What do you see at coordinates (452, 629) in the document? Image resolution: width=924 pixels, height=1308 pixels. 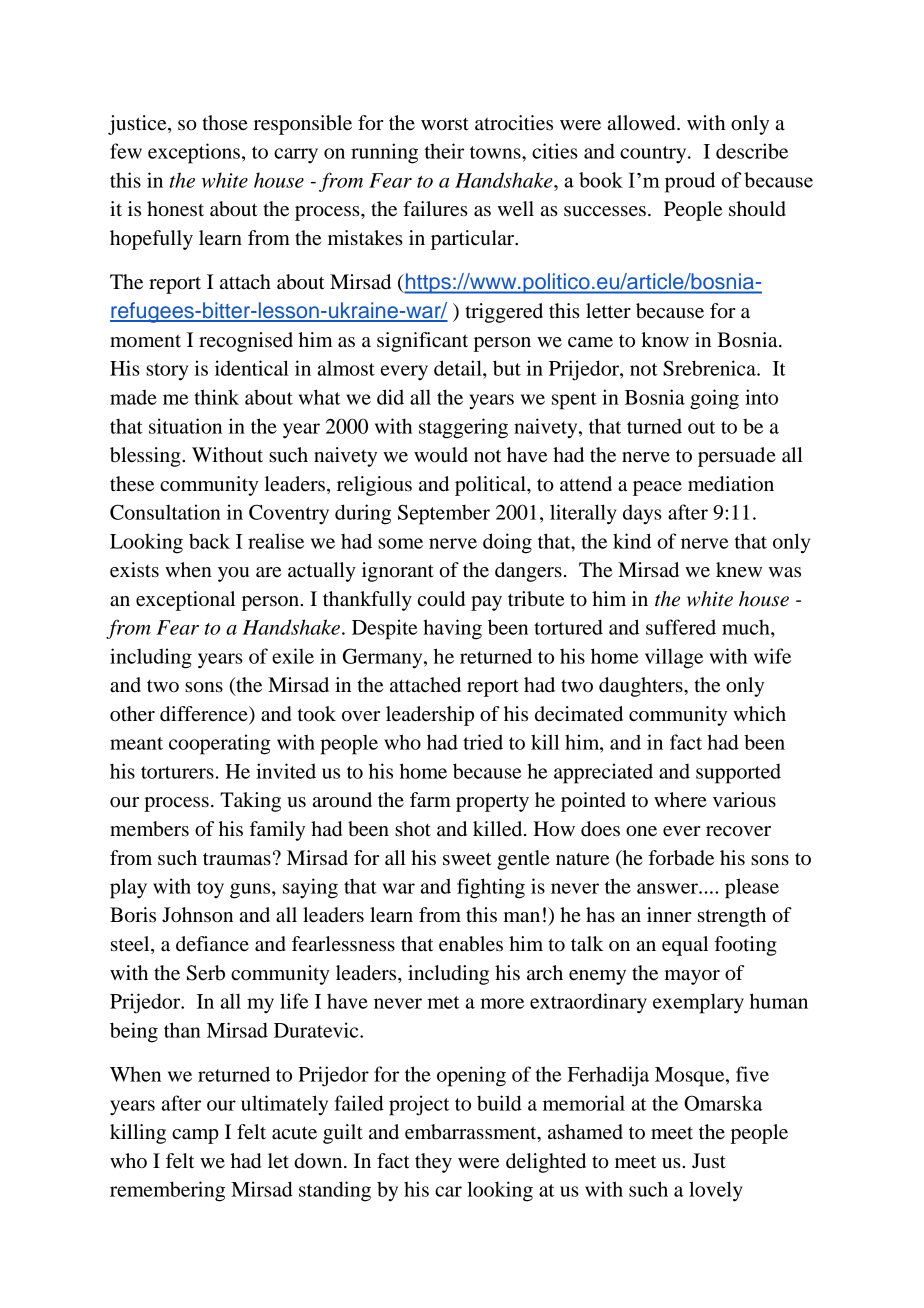 I see `having` at bounding box center [452, 629].
